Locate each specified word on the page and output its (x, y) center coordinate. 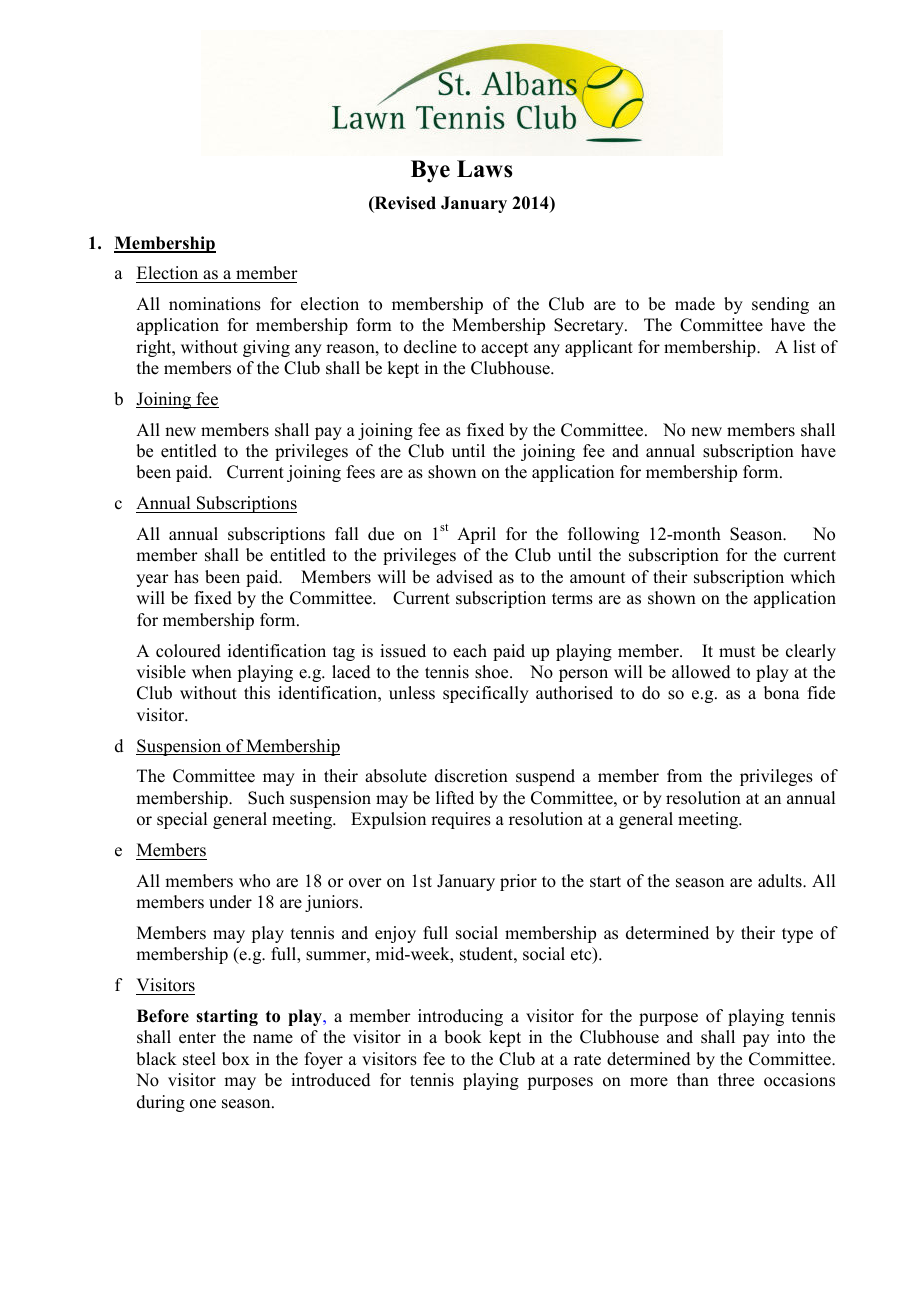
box (236, 1059)
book (463, 1037)
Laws (485, 169)
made (695, 304)
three (736, 1080)
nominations (215, 304)
